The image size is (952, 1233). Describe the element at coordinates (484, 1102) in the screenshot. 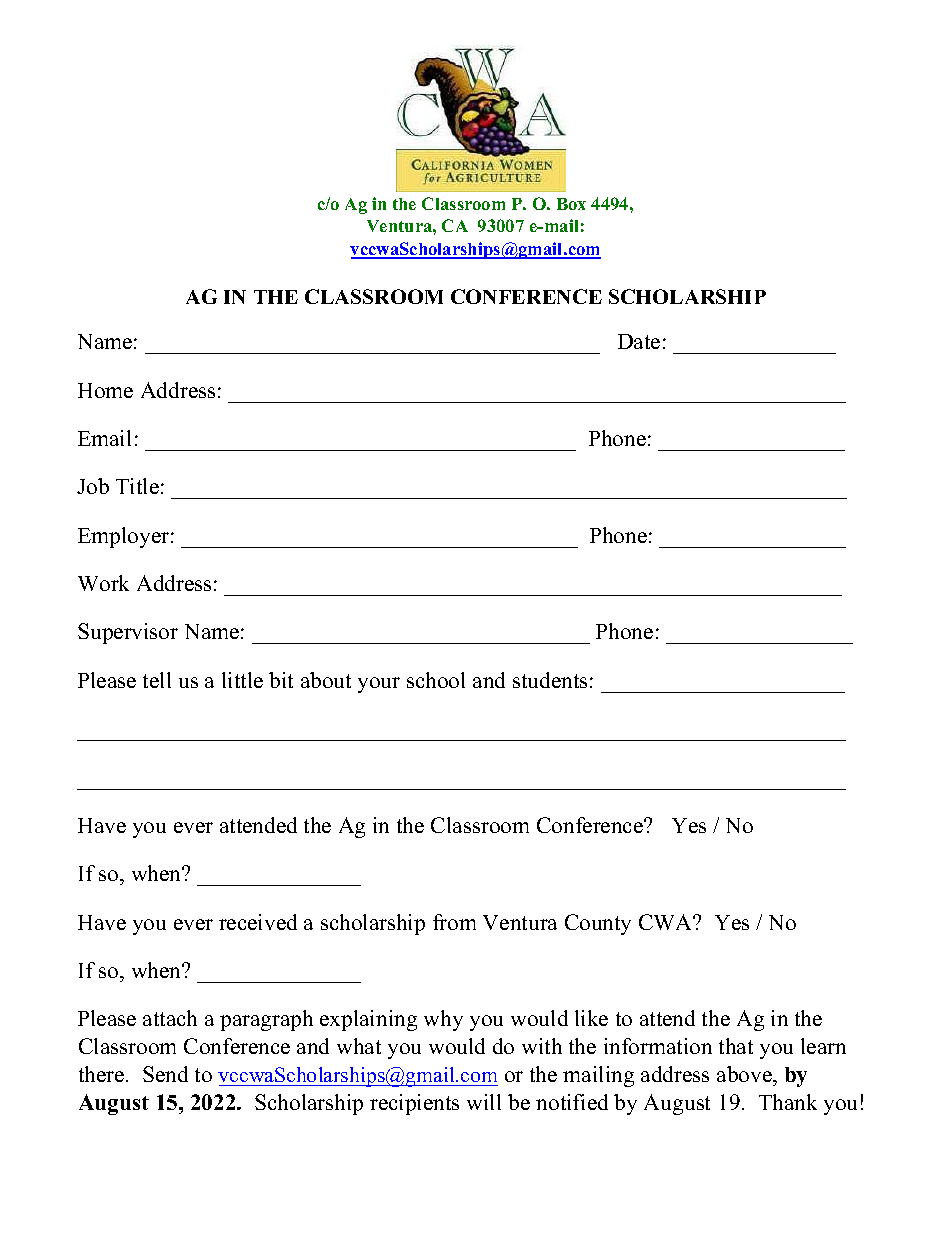

I see `will` at that location.
